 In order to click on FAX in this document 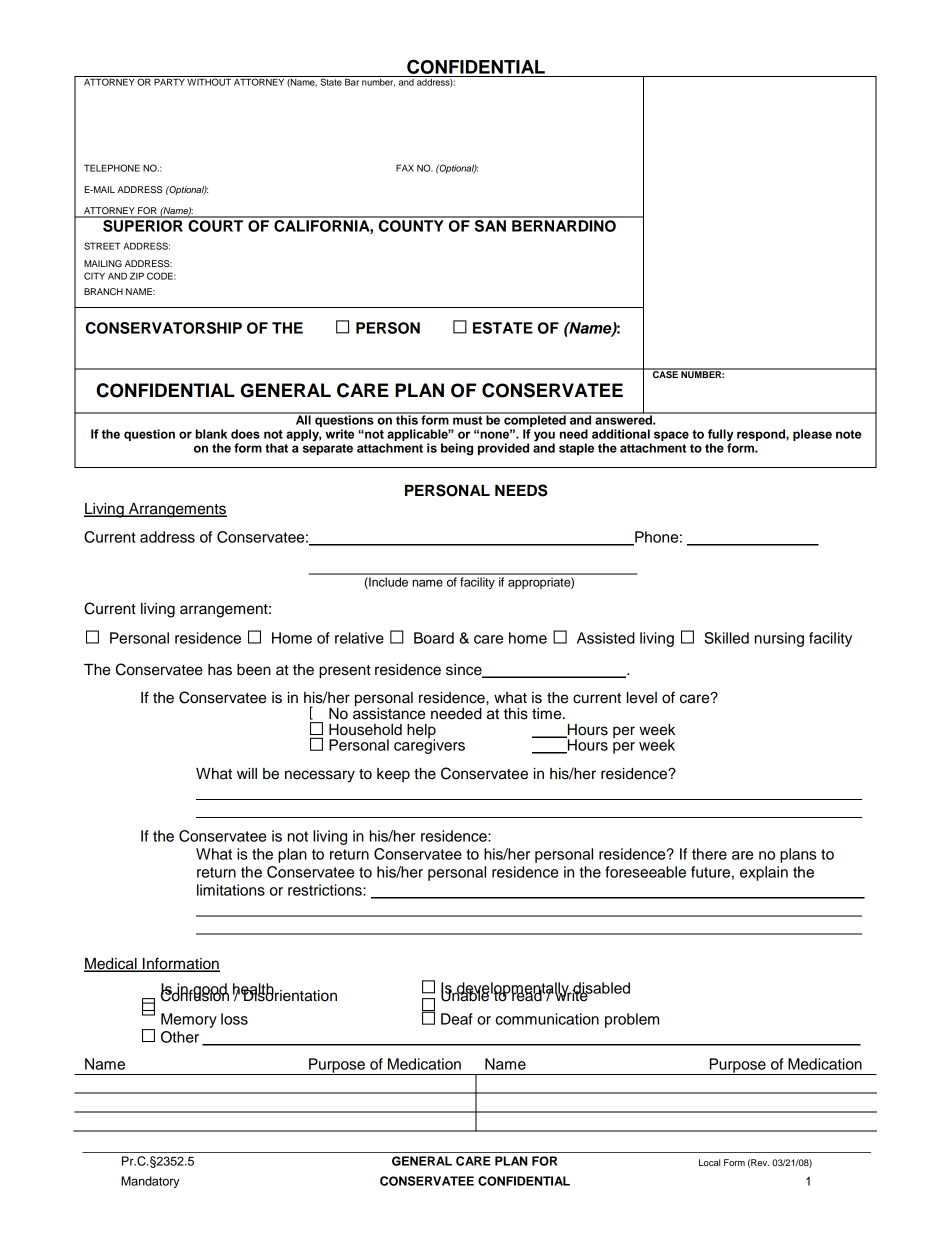, I will do `click(405, 168)`.
